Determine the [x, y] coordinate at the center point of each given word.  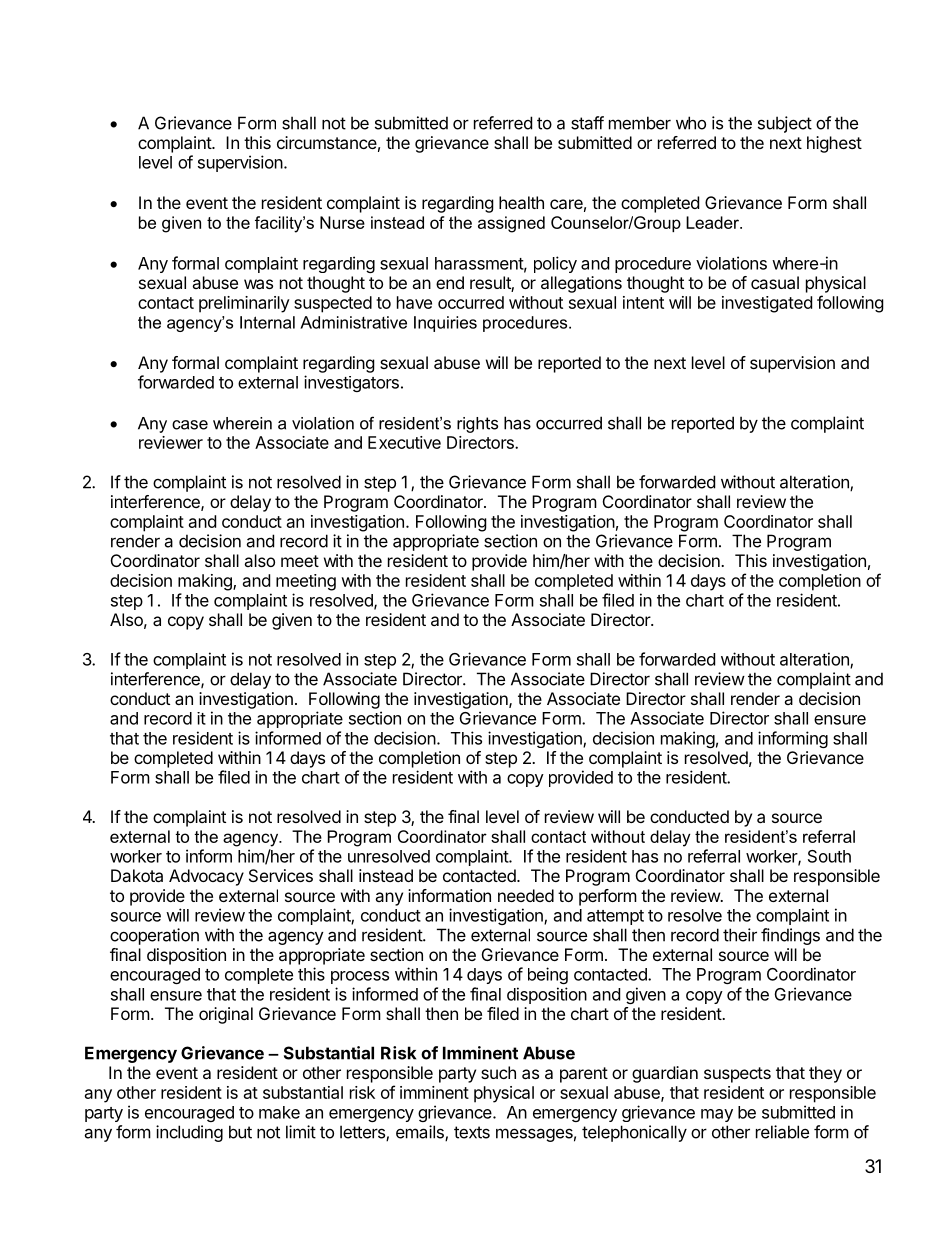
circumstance [327, 142]
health [521, 202]
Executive [404, 442]
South [829, 856]
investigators [351, 383]
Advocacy [206, 877]
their [740, 935]
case [190, 425]
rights [477, 425]
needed [526, 895]
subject [785, 124]
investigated [767, 304]
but [240, 1132]
